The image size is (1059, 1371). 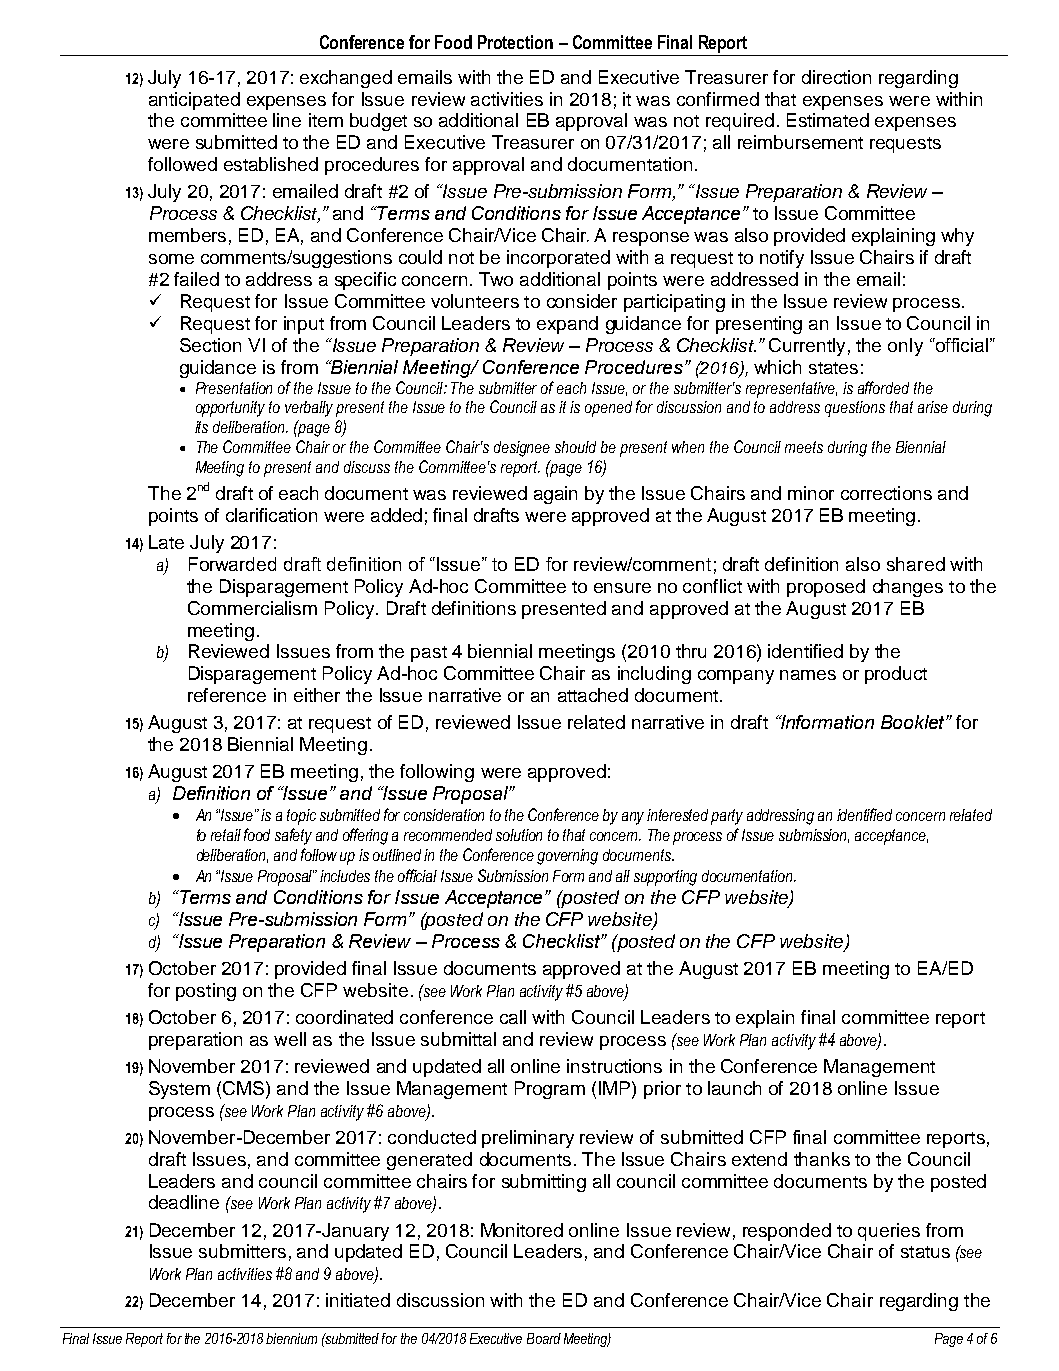 What do you see at coordinates (544, 1338) in the page?
I see `Board` at bounding box center [544, 1338].
